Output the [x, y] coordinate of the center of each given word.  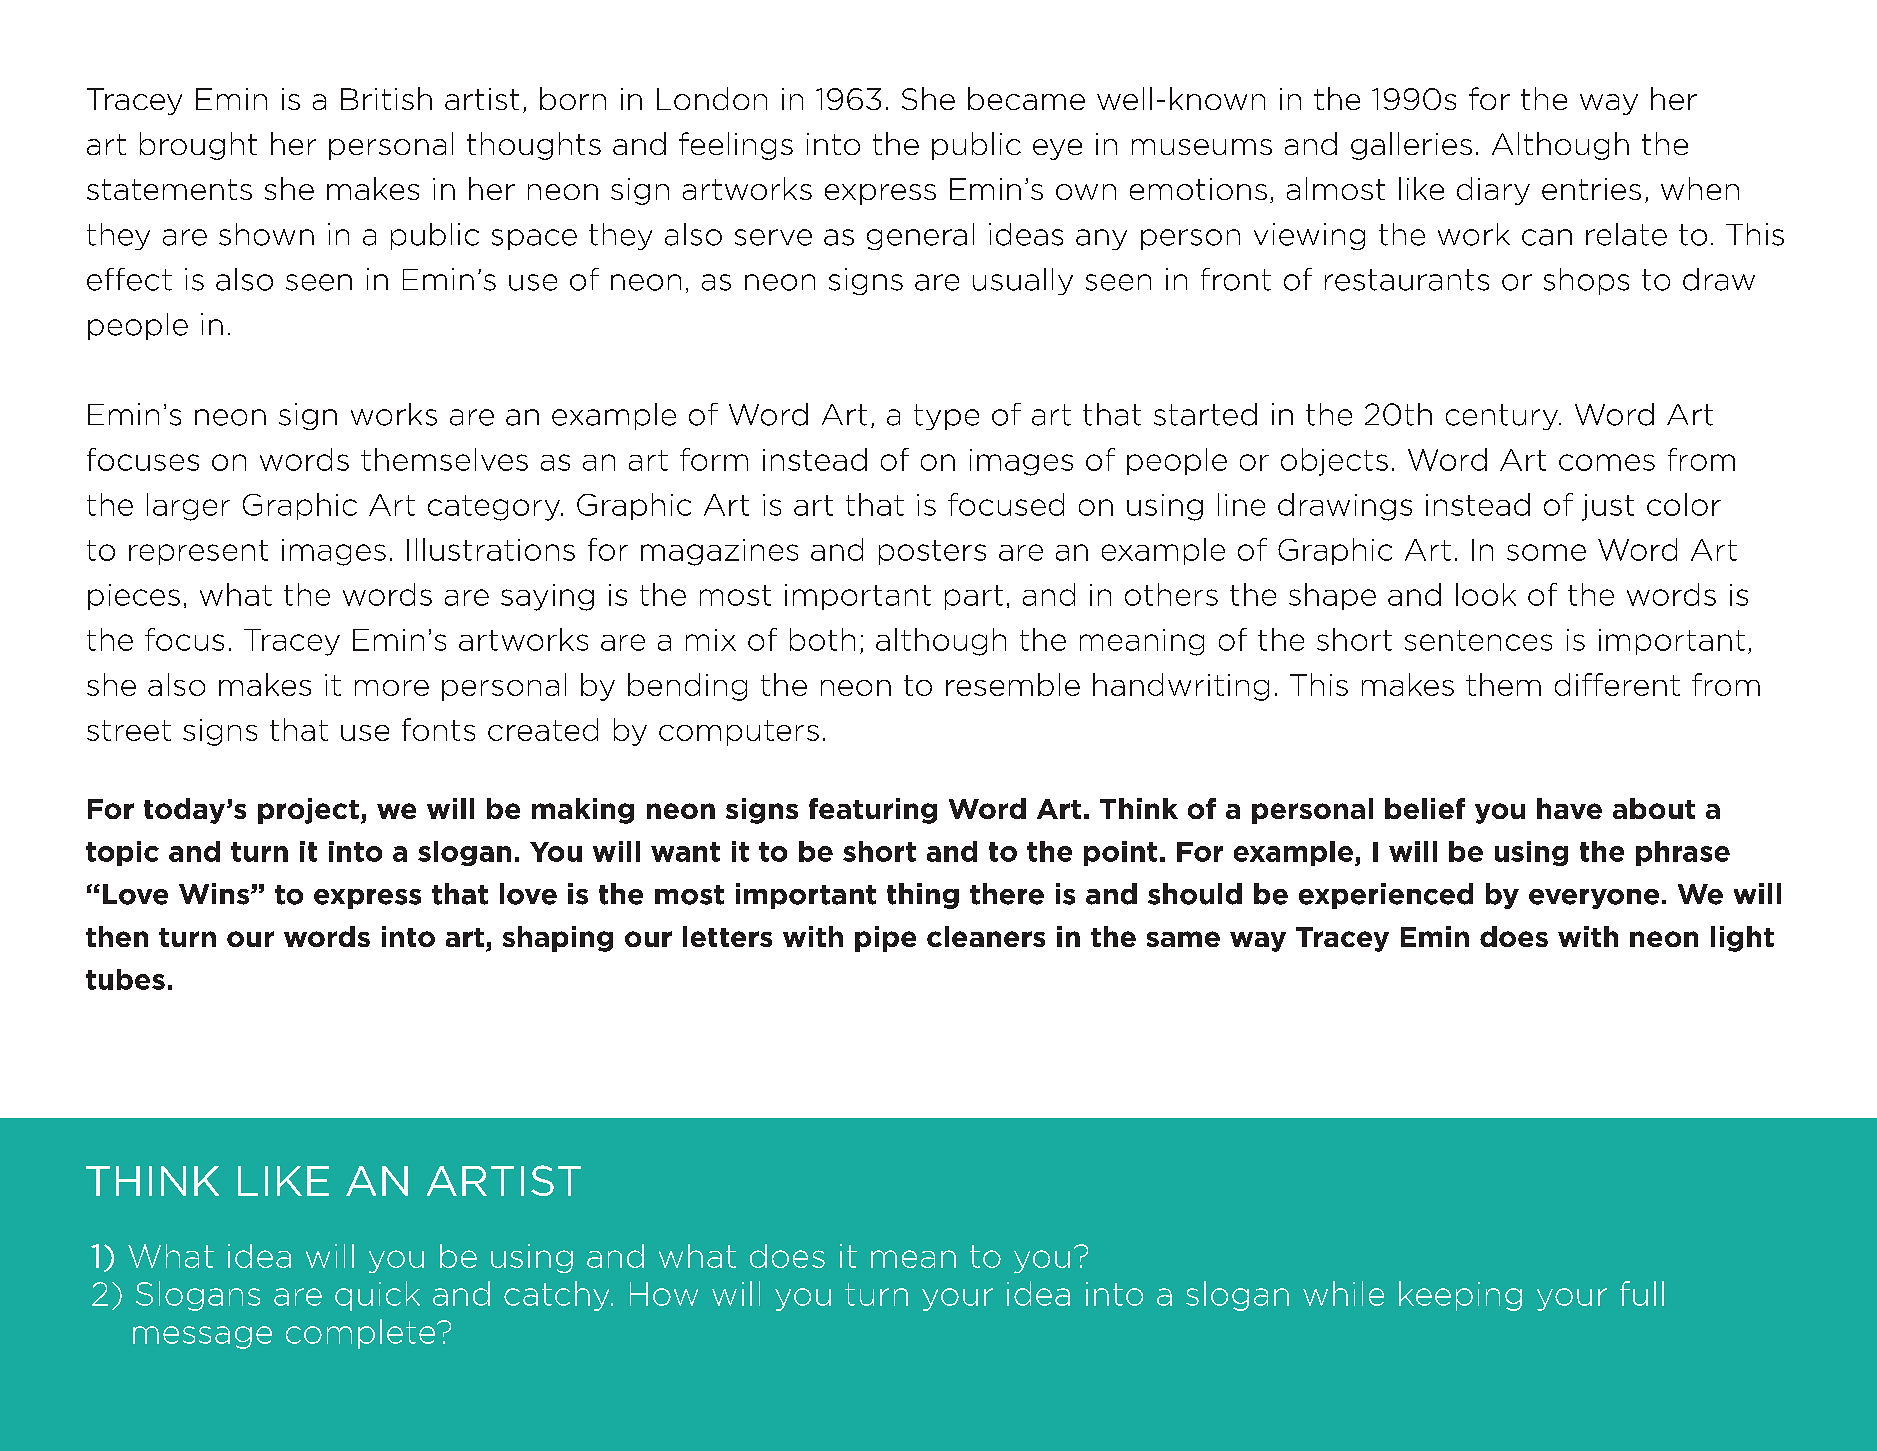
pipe [885, 939]
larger [188, 507]
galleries [1411, 146]
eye [1057, 149]
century [1503, 417]
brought [198, 146]
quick [377, 1296]
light [1742, 939]
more [392, 688]
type [946, 417]
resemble [1013, 684]
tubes [125, 979]
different [1617, 684]
